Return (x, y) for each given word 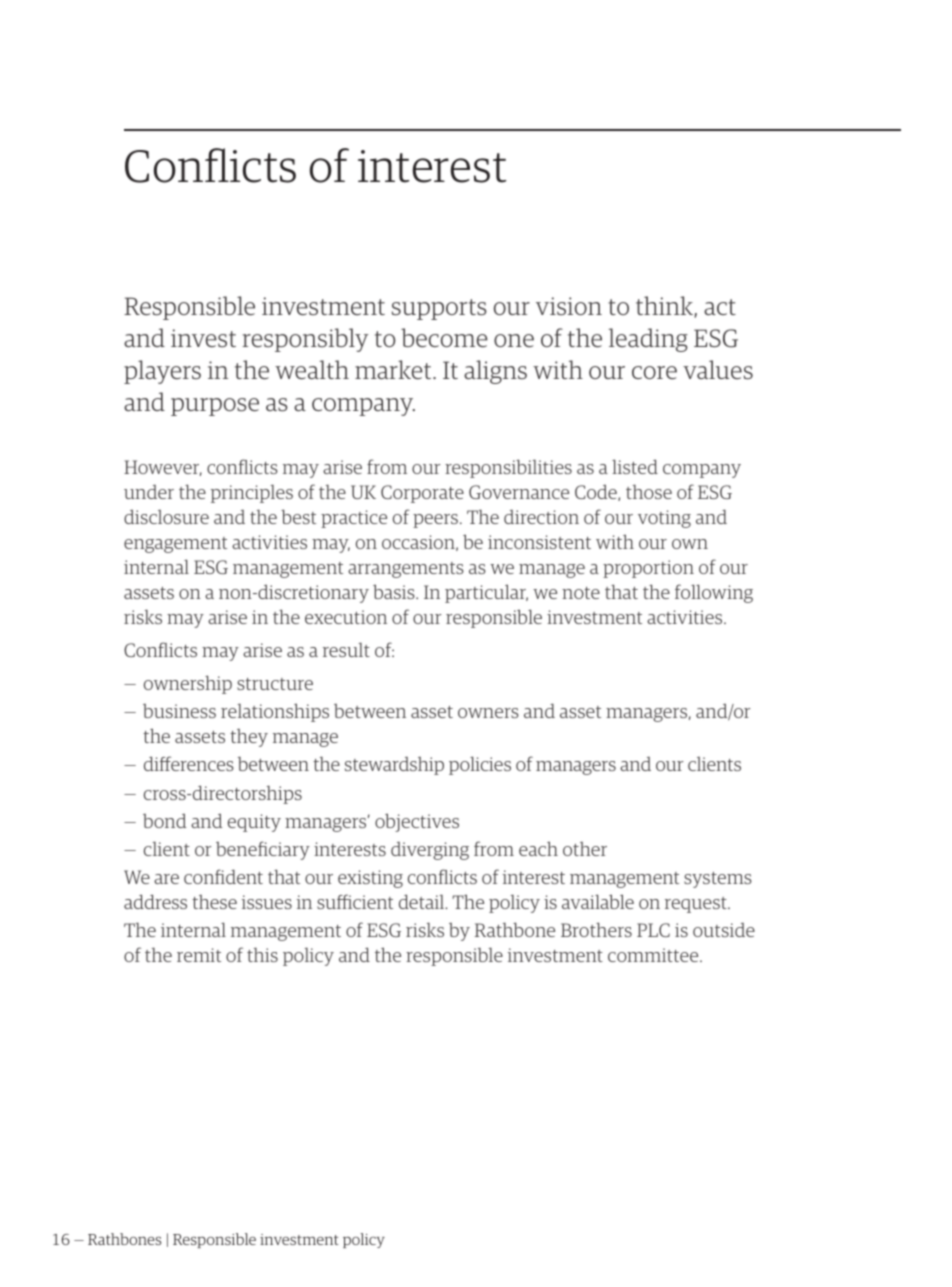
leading (648, 340)
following (714, 593)
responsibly (305, 340)
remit (199, 955)
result (346, 650)
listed (635, 466)
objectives (417, 822)
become (444, 337)
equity (254, 823)
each (538, 848)
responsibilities (508, 468)
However (163, 468)
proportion (648, 569)
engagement (175, 545)
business (179, 711)
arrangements (406, 570)
